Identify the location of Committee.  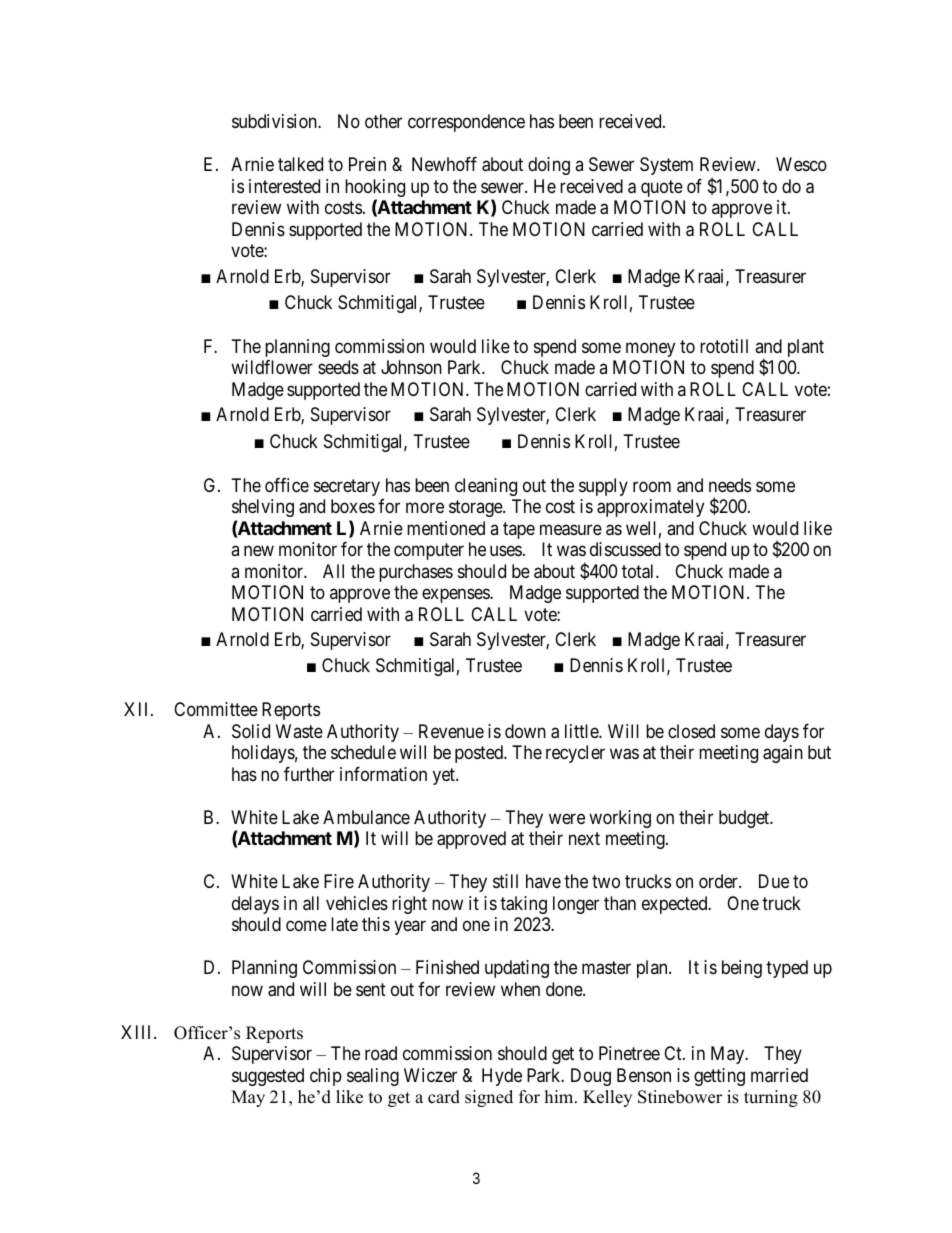
(216, 709).
